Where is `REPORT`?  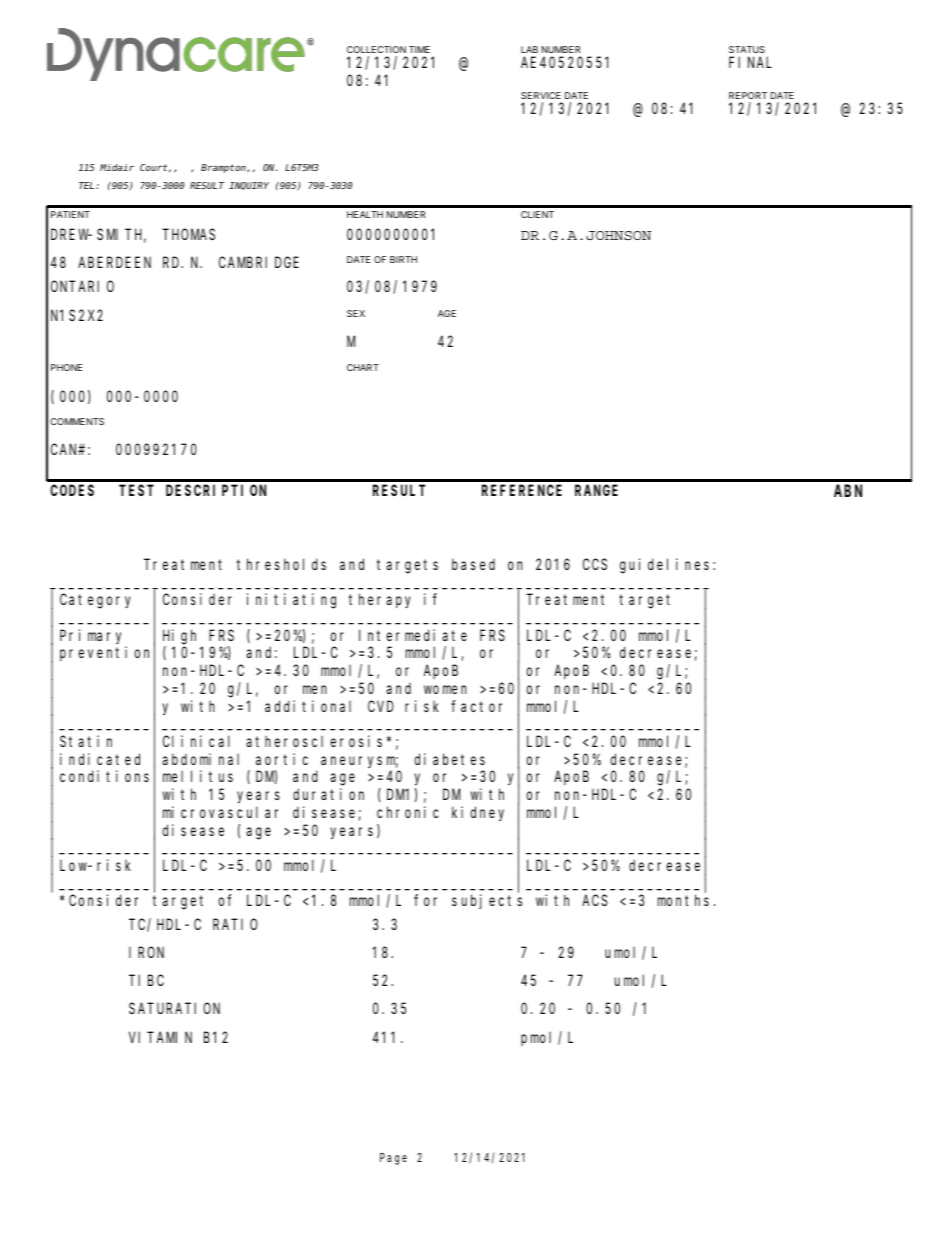
REPORT is located at coordinates (748, 95).
